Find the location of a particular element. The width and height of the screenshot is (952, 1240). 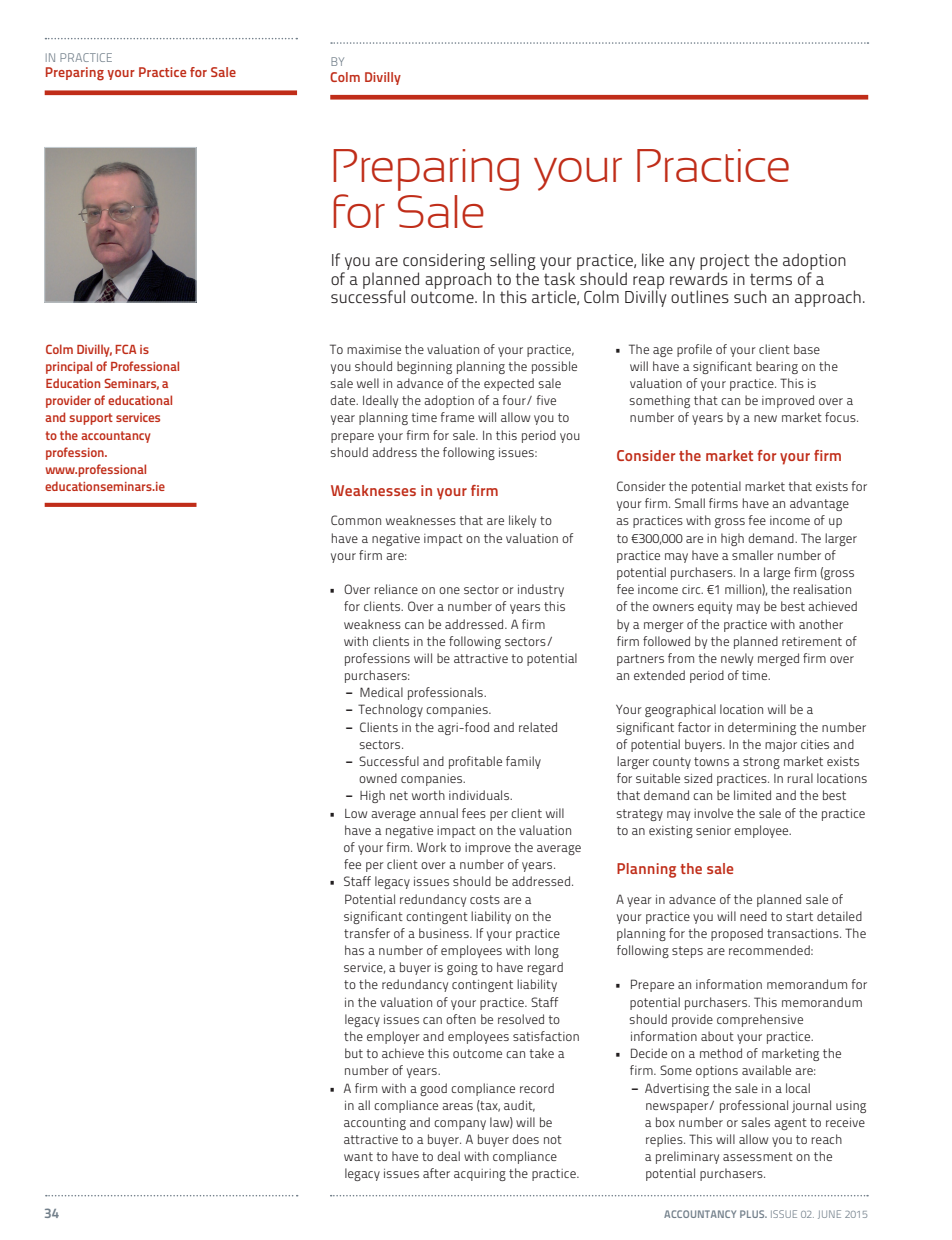

selling is located at coordinates (513, 261).
